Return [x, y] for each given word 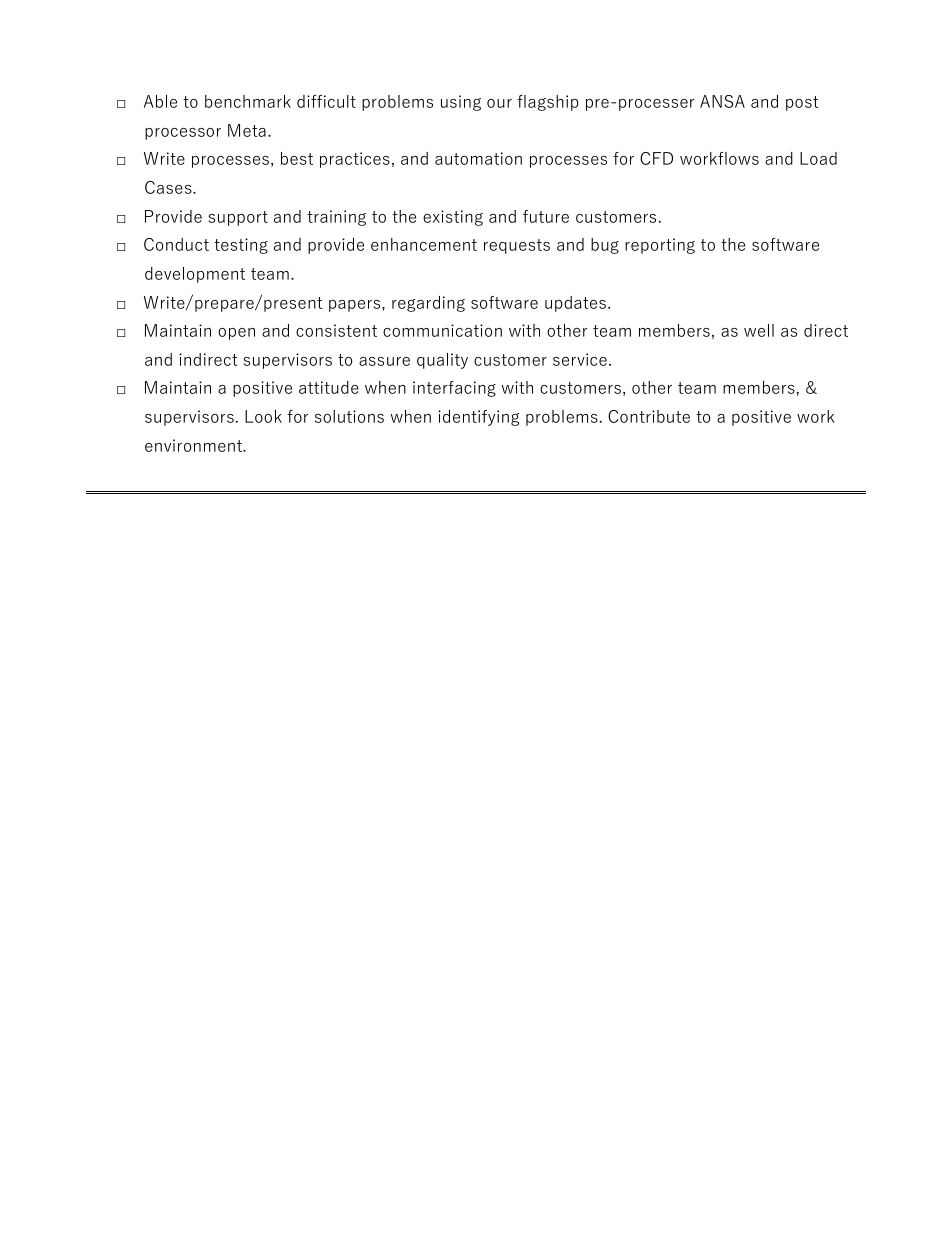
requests [517, 246]
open [236, 334]
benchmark [248, 101]
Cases [169, 187]
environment [195, 445]
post [802, 103]
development [195, 275]
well [759, 330]
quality [442, 361]
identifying [478, 418]
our [499, 103]
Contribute [649, 416]
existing [453, 218]
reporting [660, 246]
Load [818, 158]
